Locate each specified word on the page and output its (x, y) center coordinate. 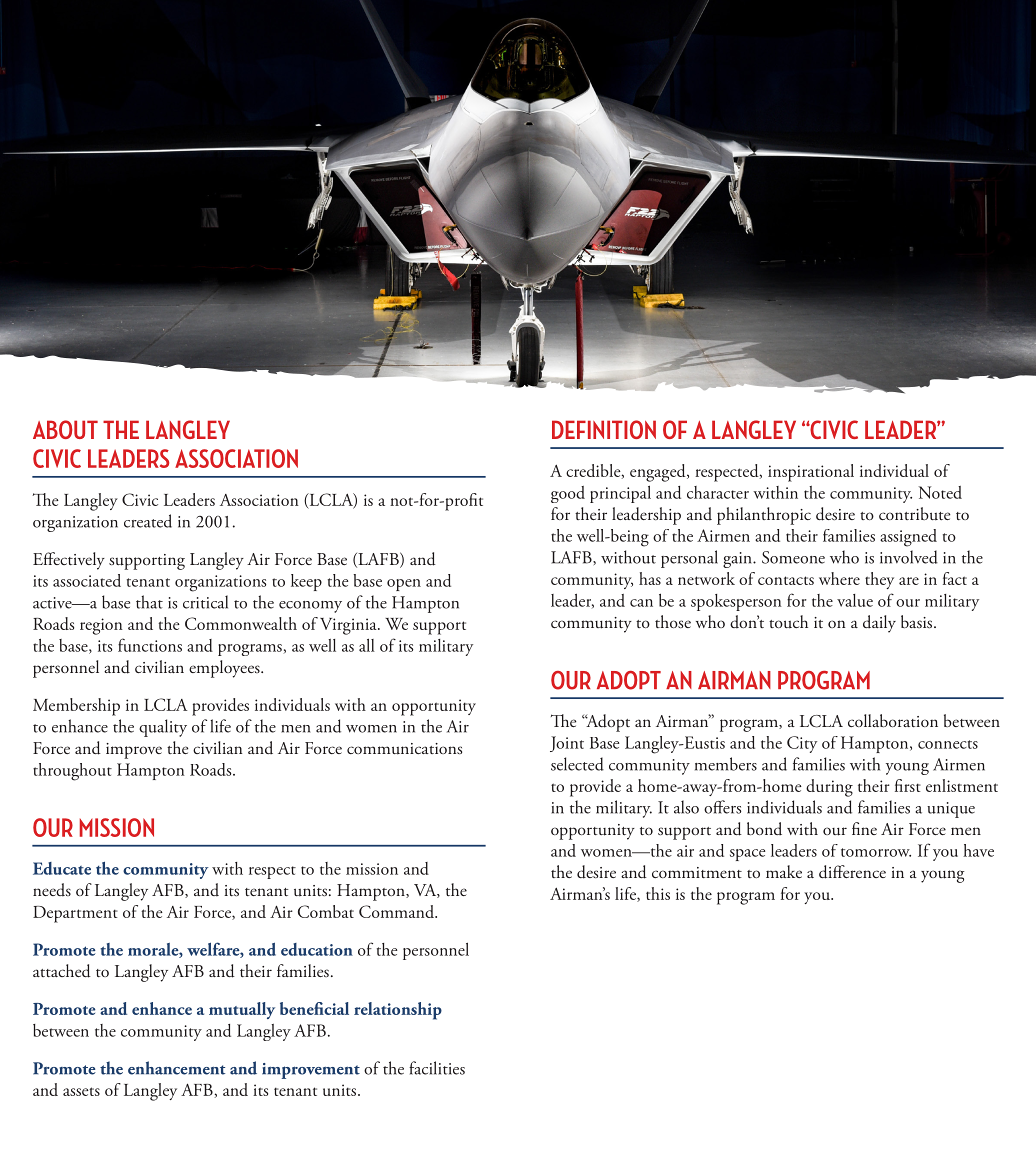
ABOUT (65, 429)
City (802, 744)
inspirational (811, 473)
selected (577, 764)
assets (81, 1091)
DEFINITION (604, 429)
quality (163, 728)
